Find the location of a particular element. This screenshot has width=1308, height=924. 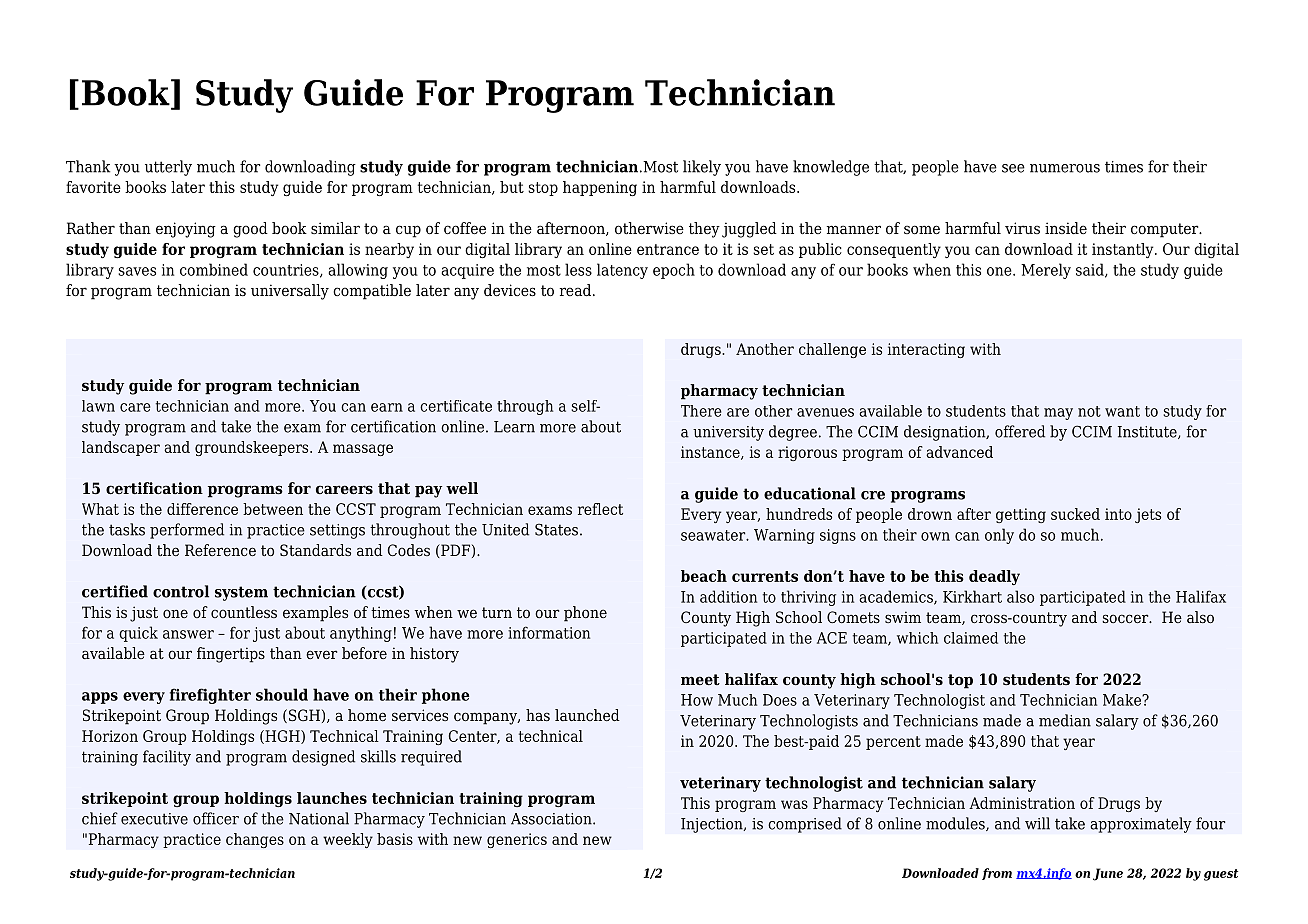

Make is located at coordinates (1123, 700).
